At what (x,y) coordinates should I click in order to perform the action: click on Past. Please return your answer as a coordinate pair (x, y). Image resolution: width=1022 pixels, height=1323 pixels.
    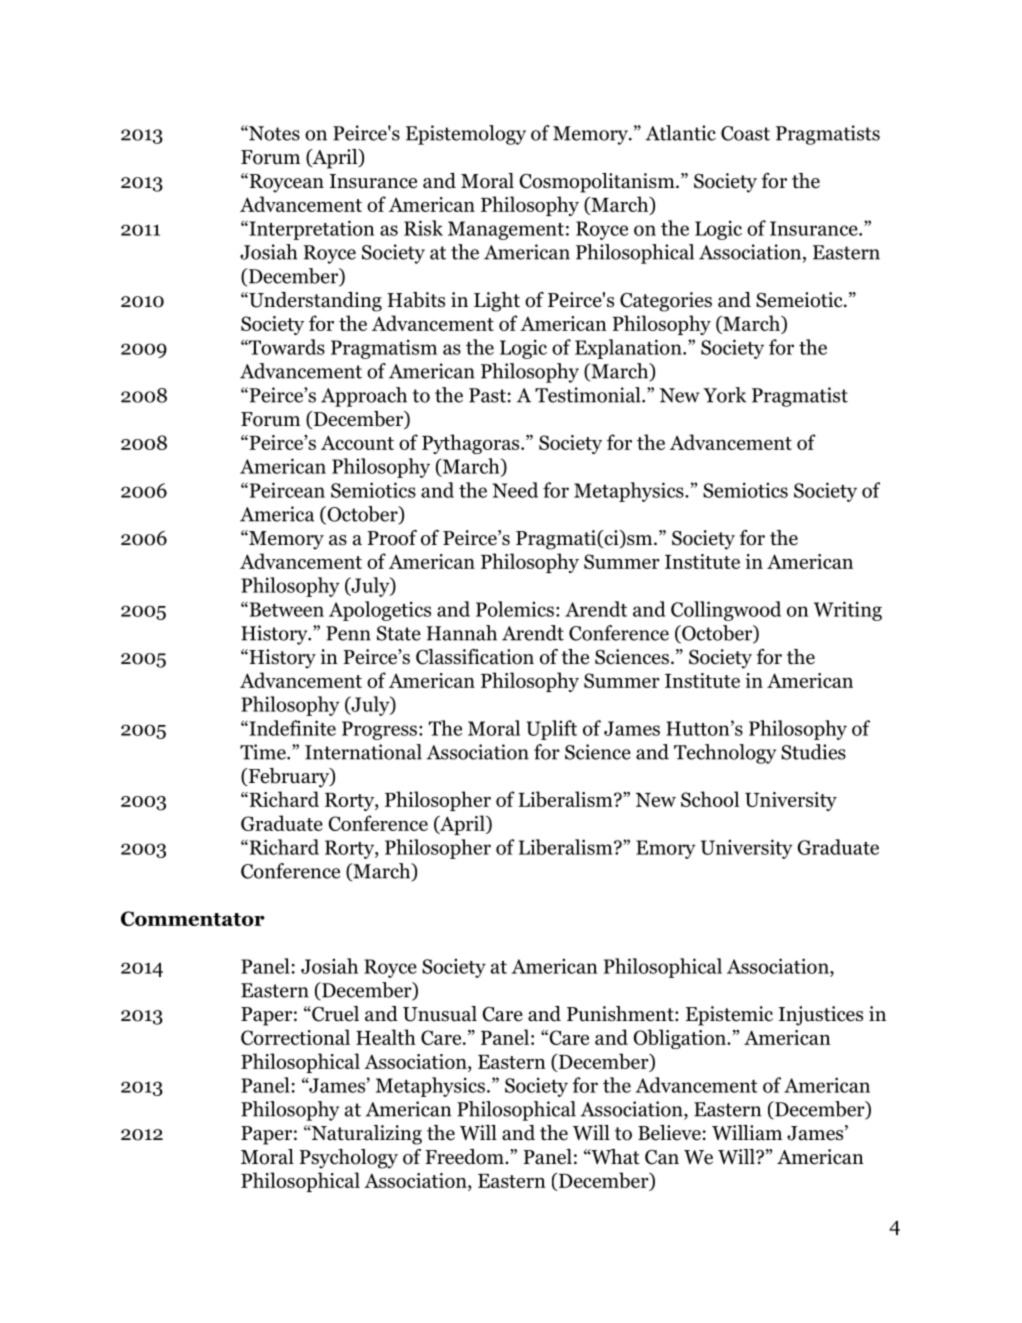
    Looking at the image, I should click on (487, 395).
